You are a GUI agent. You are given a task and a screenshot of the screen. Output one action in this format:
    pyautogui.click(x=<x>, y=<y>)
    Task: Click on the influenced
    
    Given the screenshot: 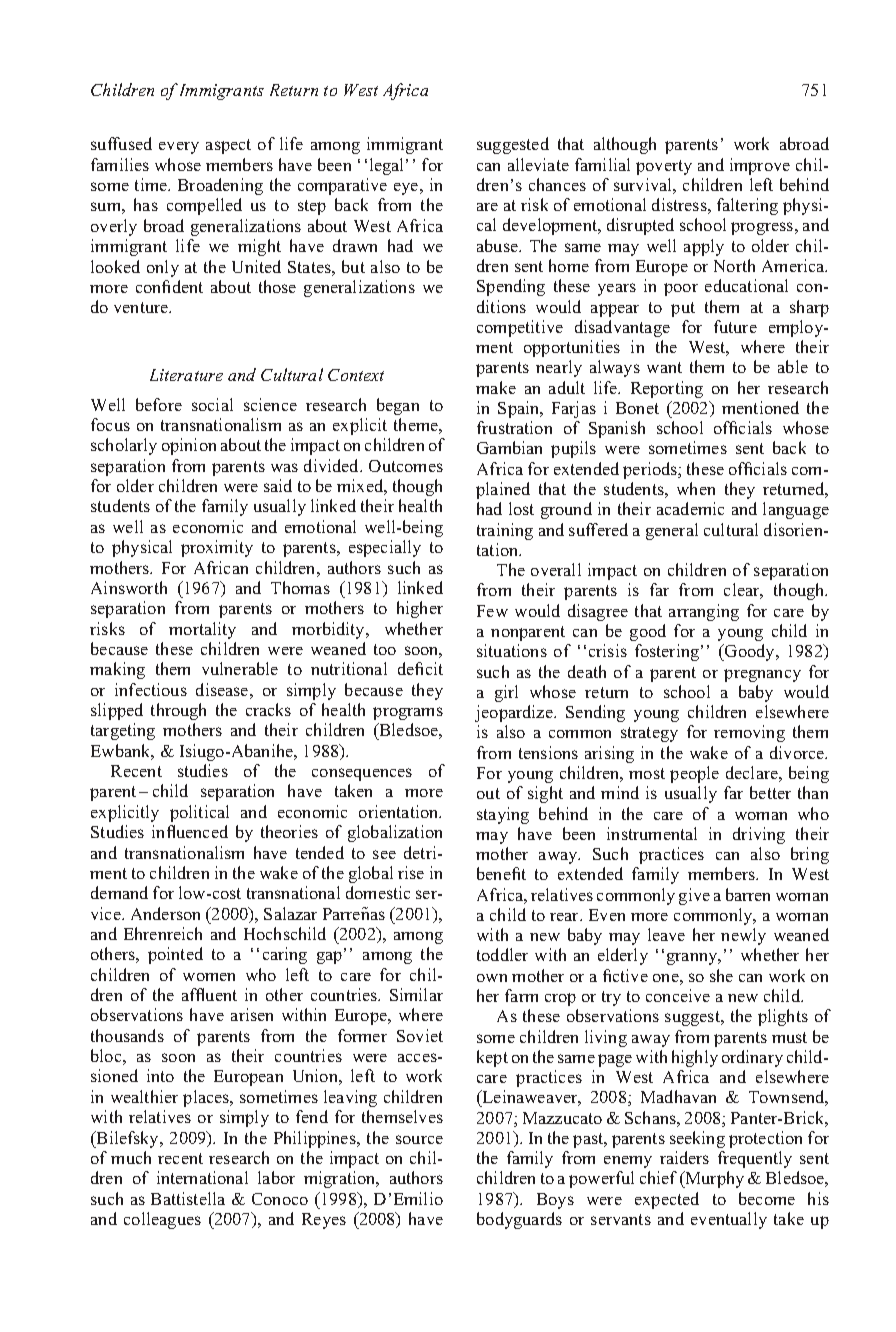 What is the action you would take?
    pyautogui.click(x=190, y=831)
